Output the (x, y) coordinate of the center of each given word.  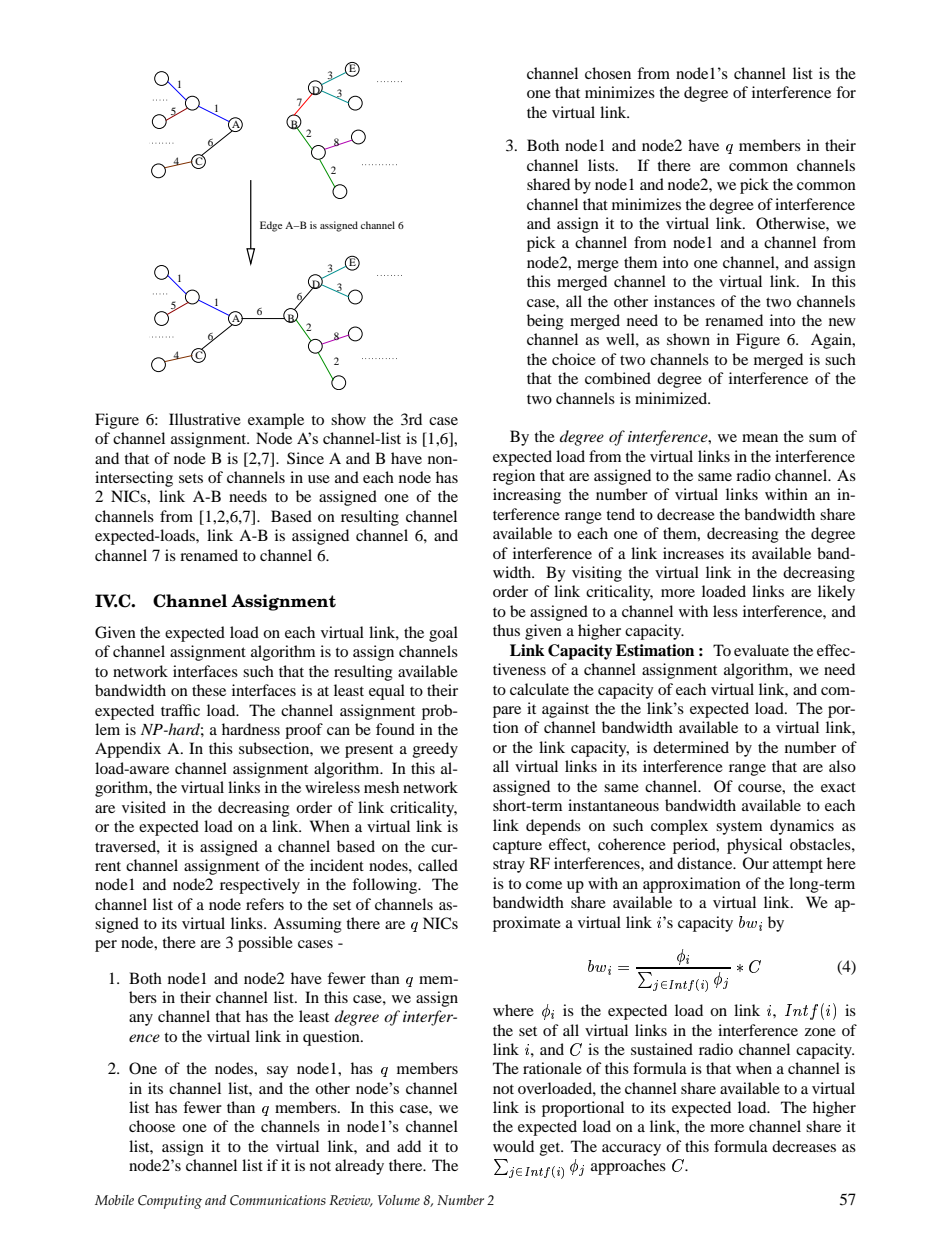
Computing (170, 1202)
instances (684, 301)
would (513, 1146)
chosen (608, 73)
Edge (271, 226)
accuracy (631, 1150)
